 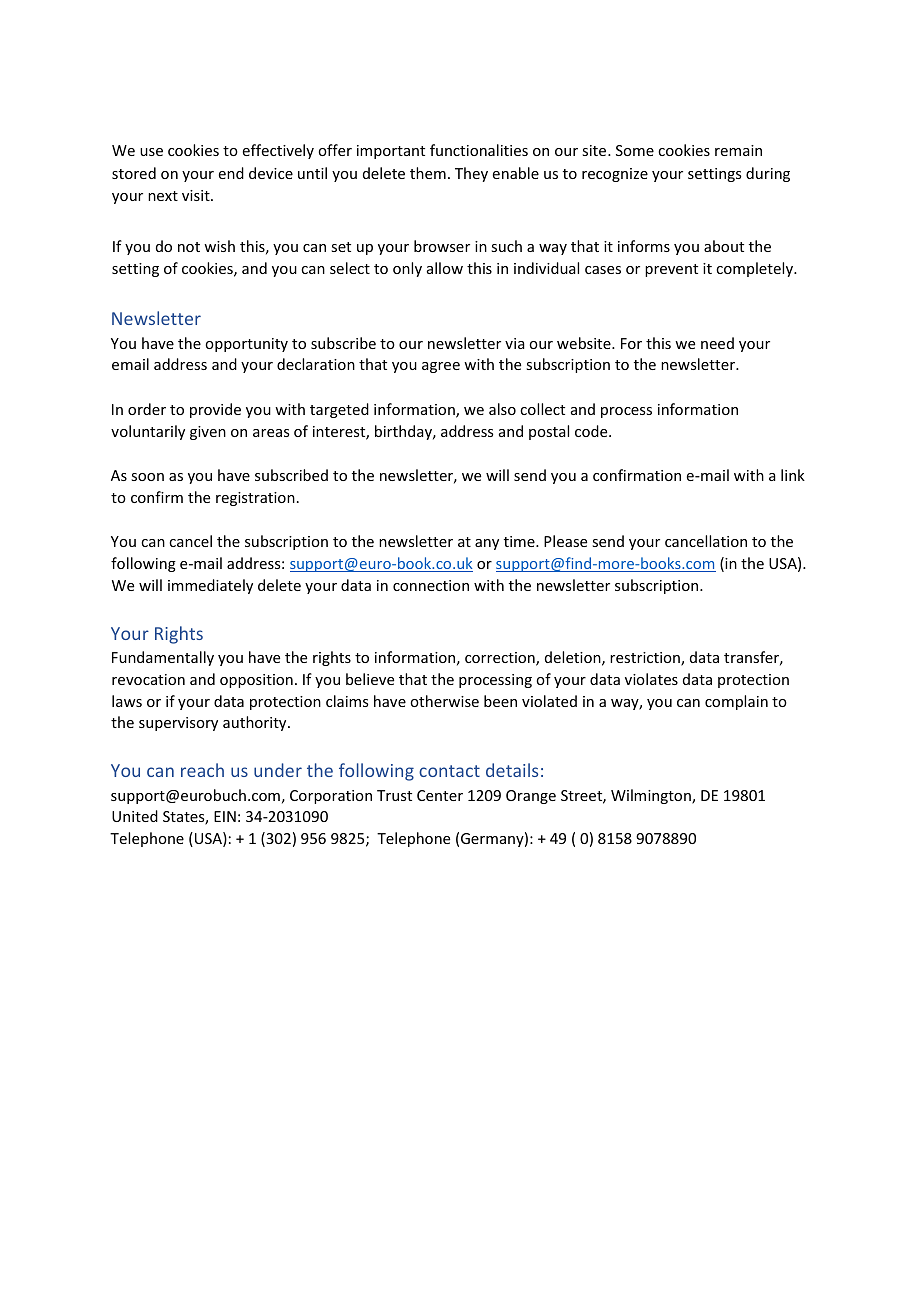 What do you see at coordinates (652, 796) in the image?
I see `Wilmington` at bounding box center [652, 796].
